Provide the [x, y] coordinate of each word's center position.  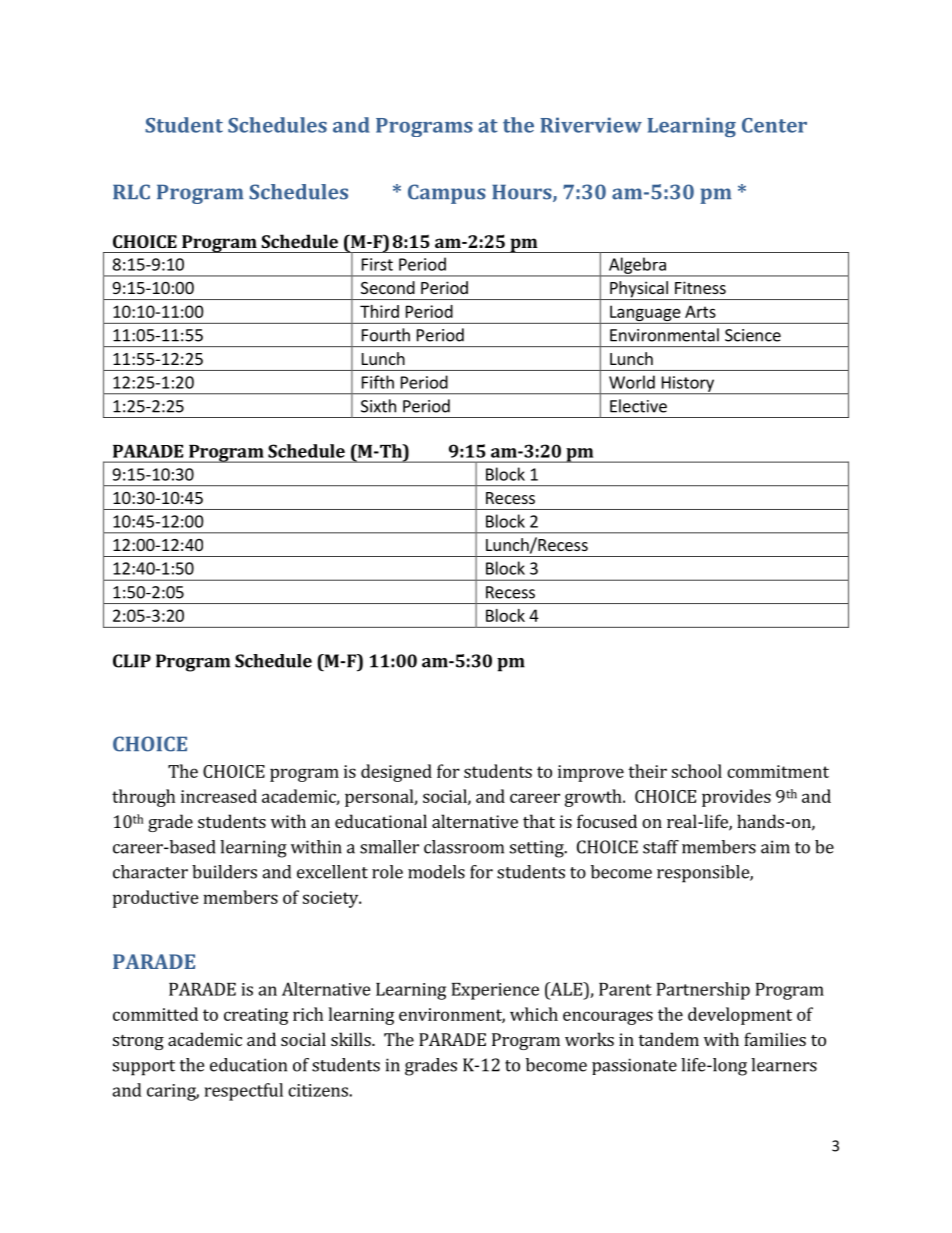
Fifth [378, 382]
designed [396, 773]
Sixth [378, 406]
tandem [668, 1039]
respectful [244, 1092]
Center [774, 125]
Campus [447, 194]
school [697, 771]
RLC [131, 192]
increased [219, 796]
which [534, 1014]
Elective [638, 406]
